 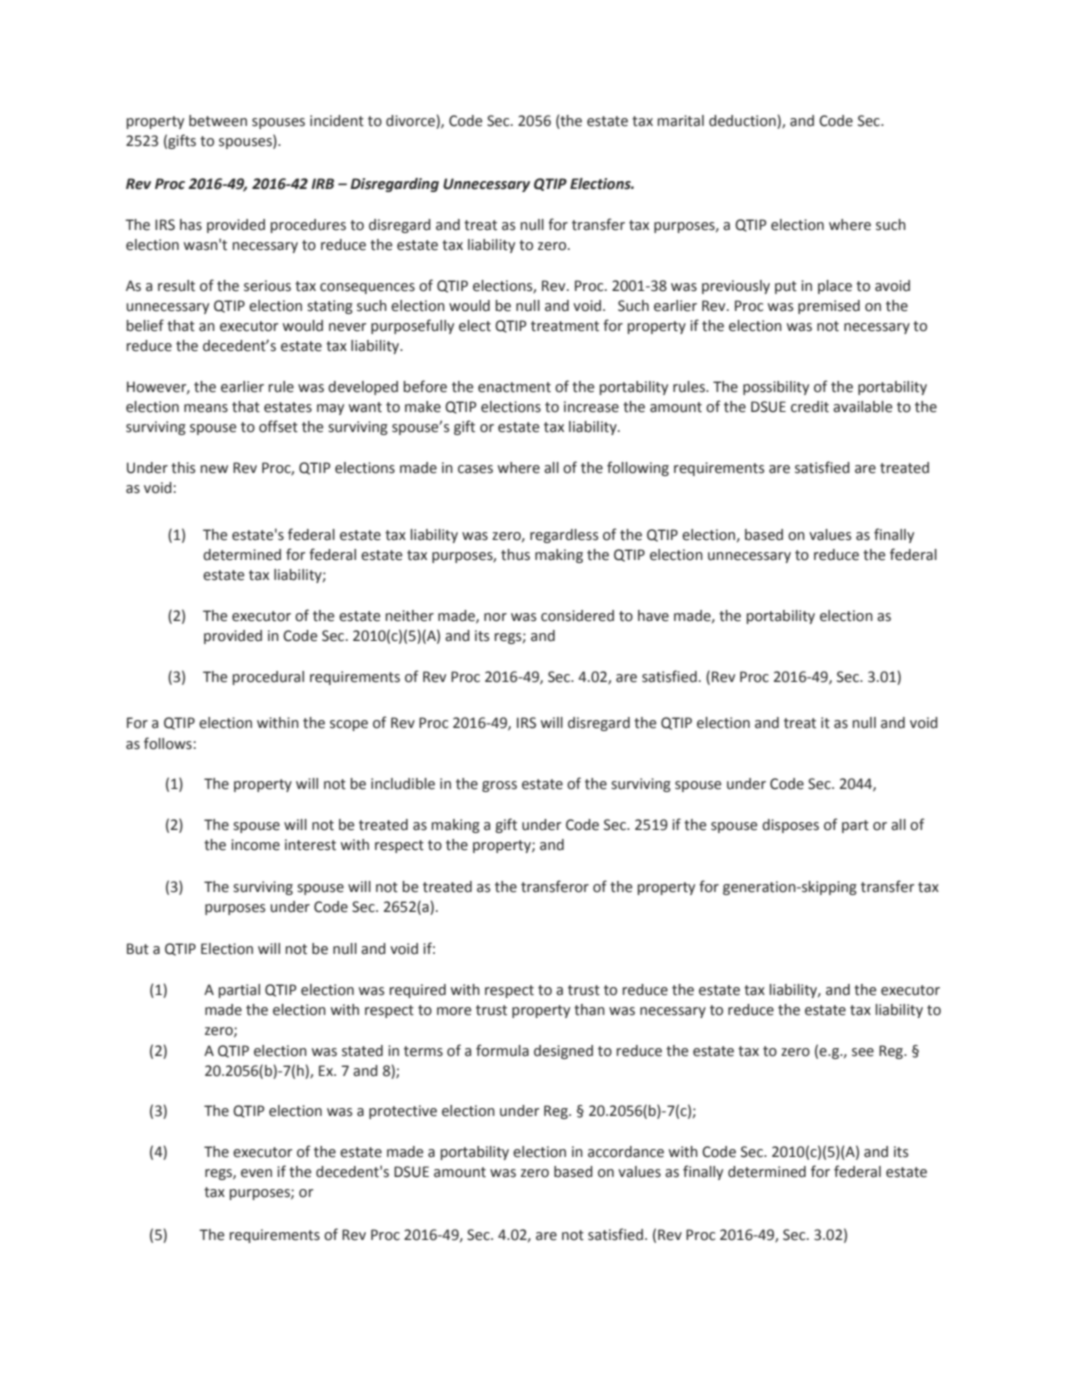 I want to click on gross, so click(x=499, y=786).
